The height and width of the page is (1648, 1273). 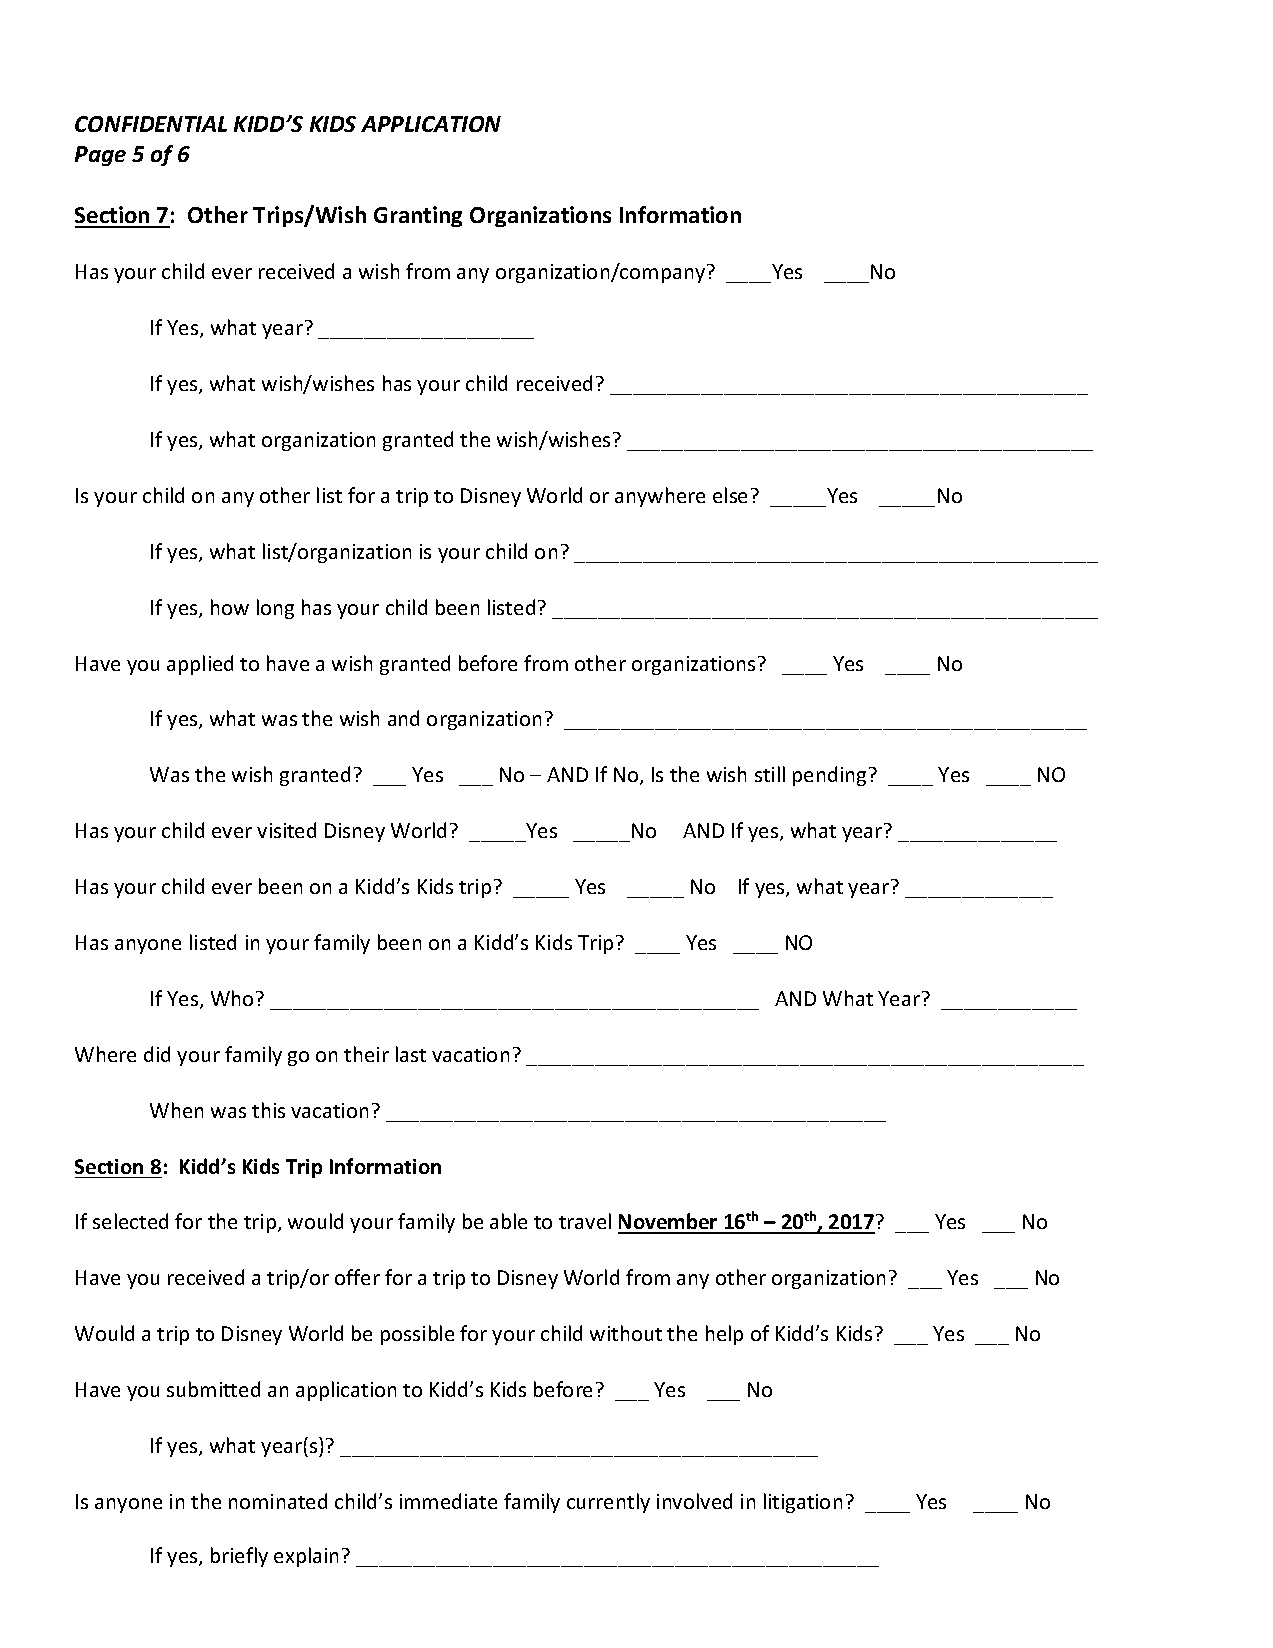 What do you see at coordinates (508, 1221) in the page?
I see `able` at bounding box center [508, 1221].
